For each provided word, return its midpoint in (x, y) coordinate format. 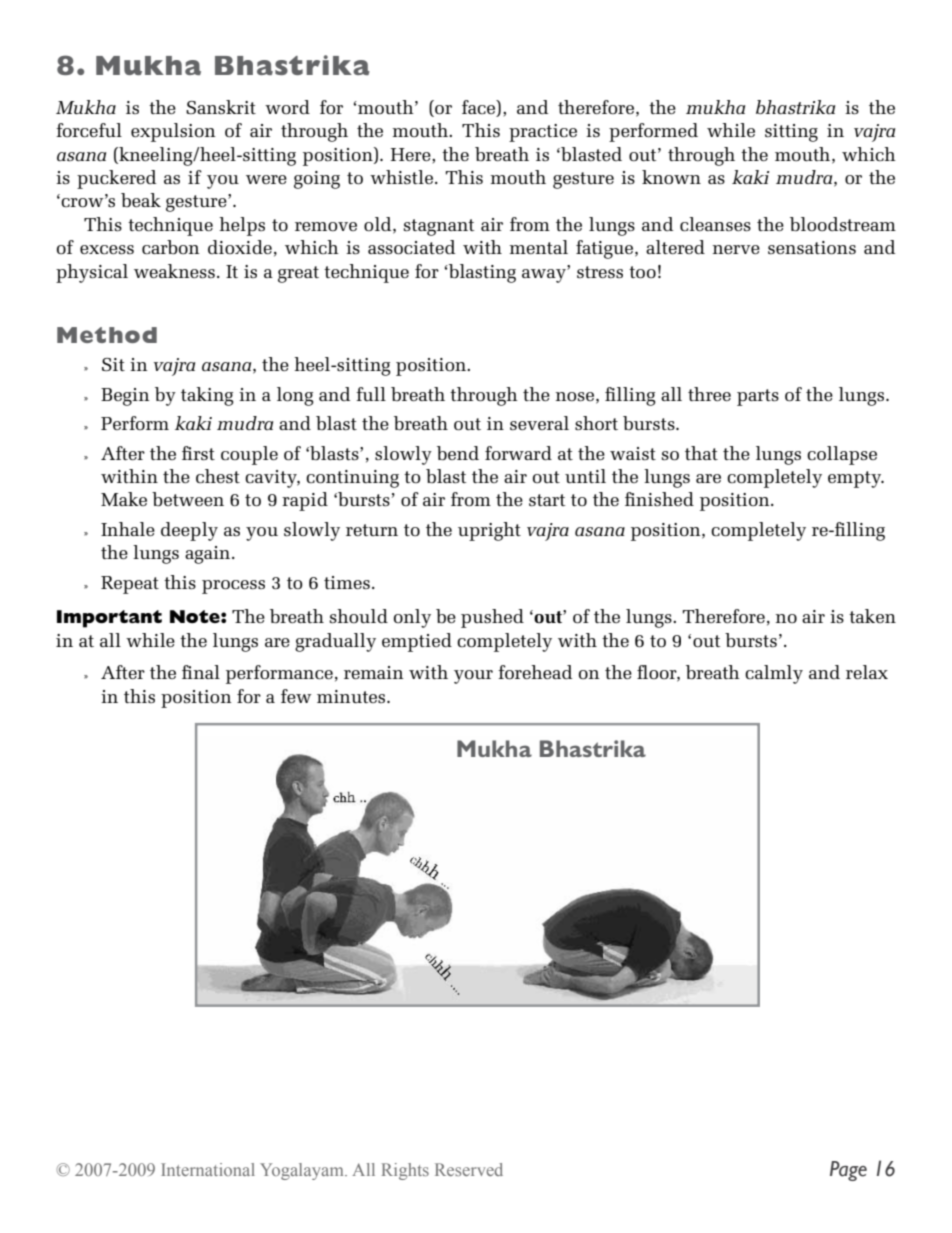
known (671, 177)
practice (543, 133)
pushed (492, 618)
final (201, 672)
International (208, 1169)
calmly (774, 674)
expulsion (173, 132)
